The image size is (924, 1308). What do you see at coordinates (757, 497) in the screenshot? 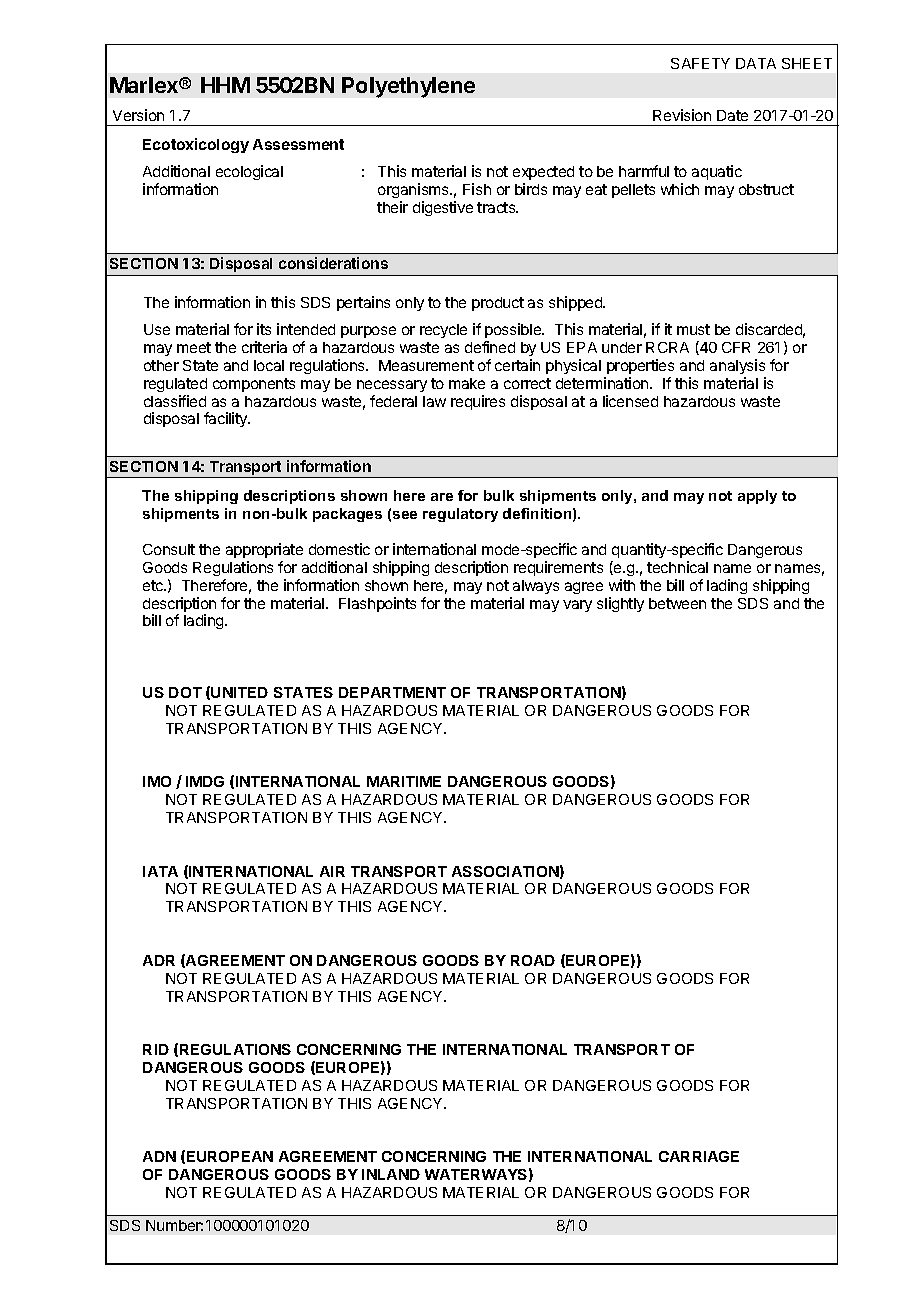
I see `apply` at bounding box center [757, 497].
